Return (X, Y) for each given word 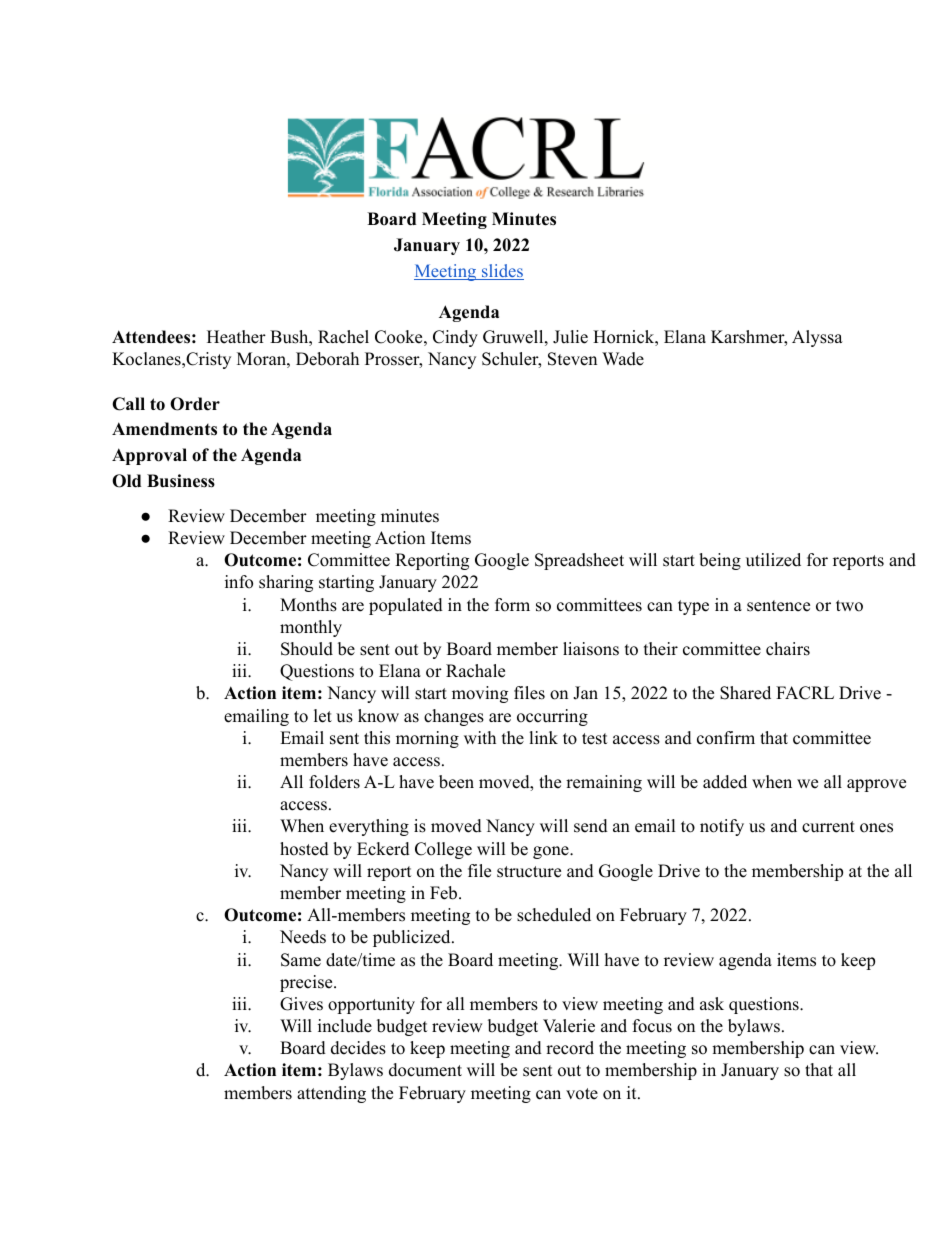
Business (181, 481)
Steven (572, 359)
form (512, 605)
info (239, 582)
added (725, 782)
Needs (303, 937)
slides (502, 272)
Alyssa (817, 338)
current (828, 827)
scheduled (554, 915)
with (480, 737)
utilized (773, 560)
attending (331, 1094)
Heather (236, 337)
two (849, 606)
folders (334, 782)
